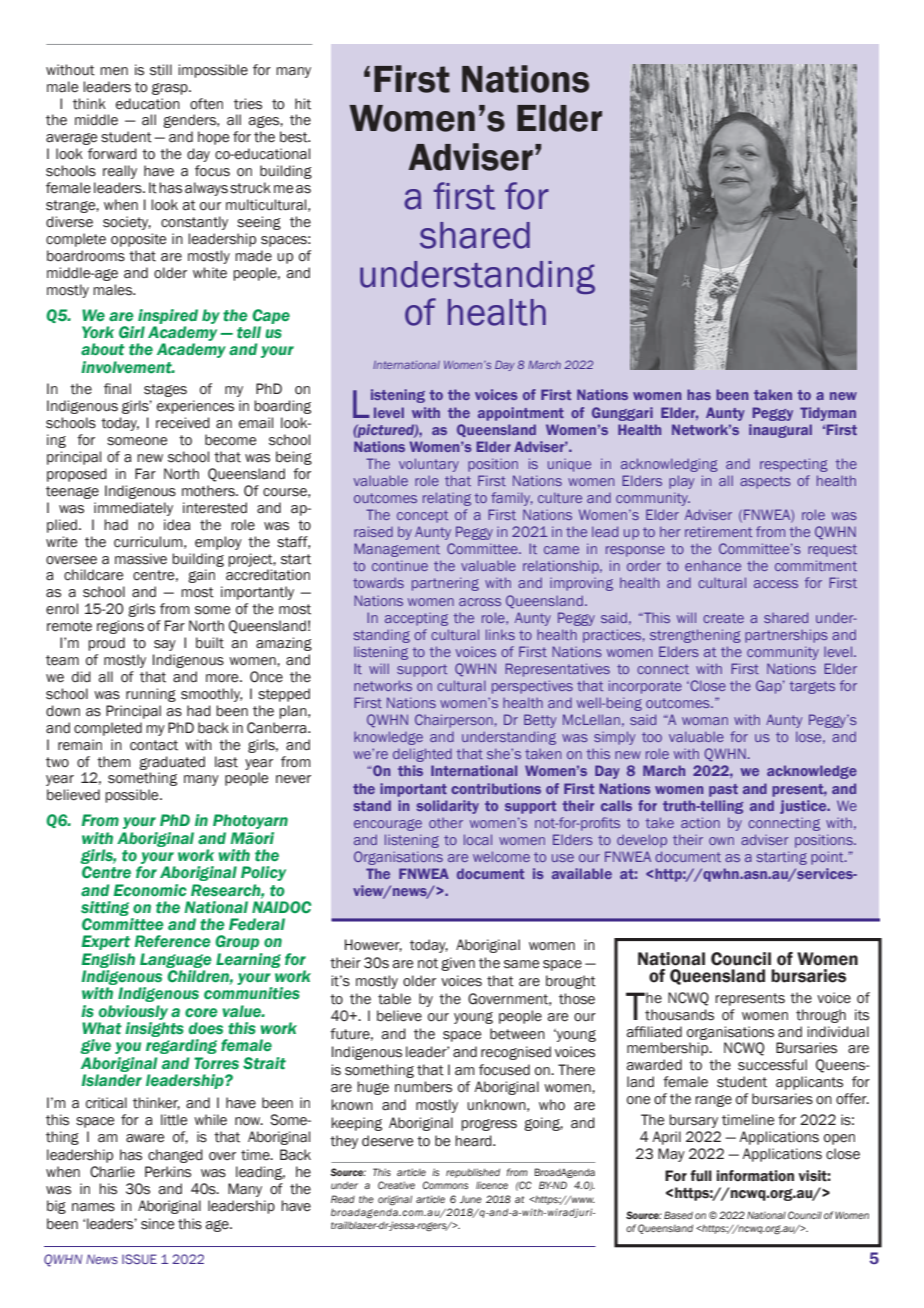 The image size is (924, 1308). Describe the element at coordinates (786, 636) in the image. I see `partnerships` at that location.
